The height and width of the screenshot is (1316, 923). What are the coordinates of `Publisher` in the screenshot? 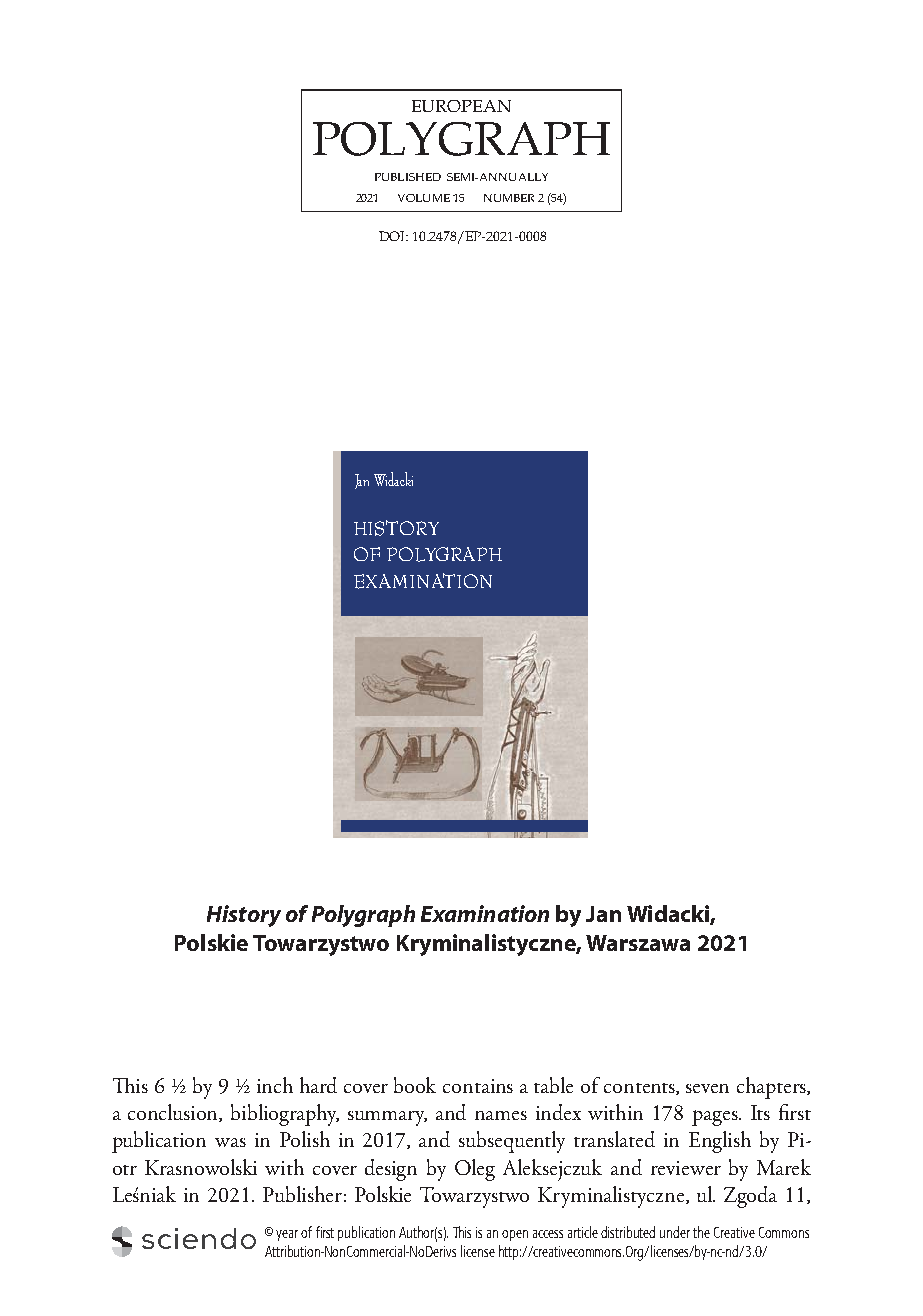 It's located at (302, 1194).
